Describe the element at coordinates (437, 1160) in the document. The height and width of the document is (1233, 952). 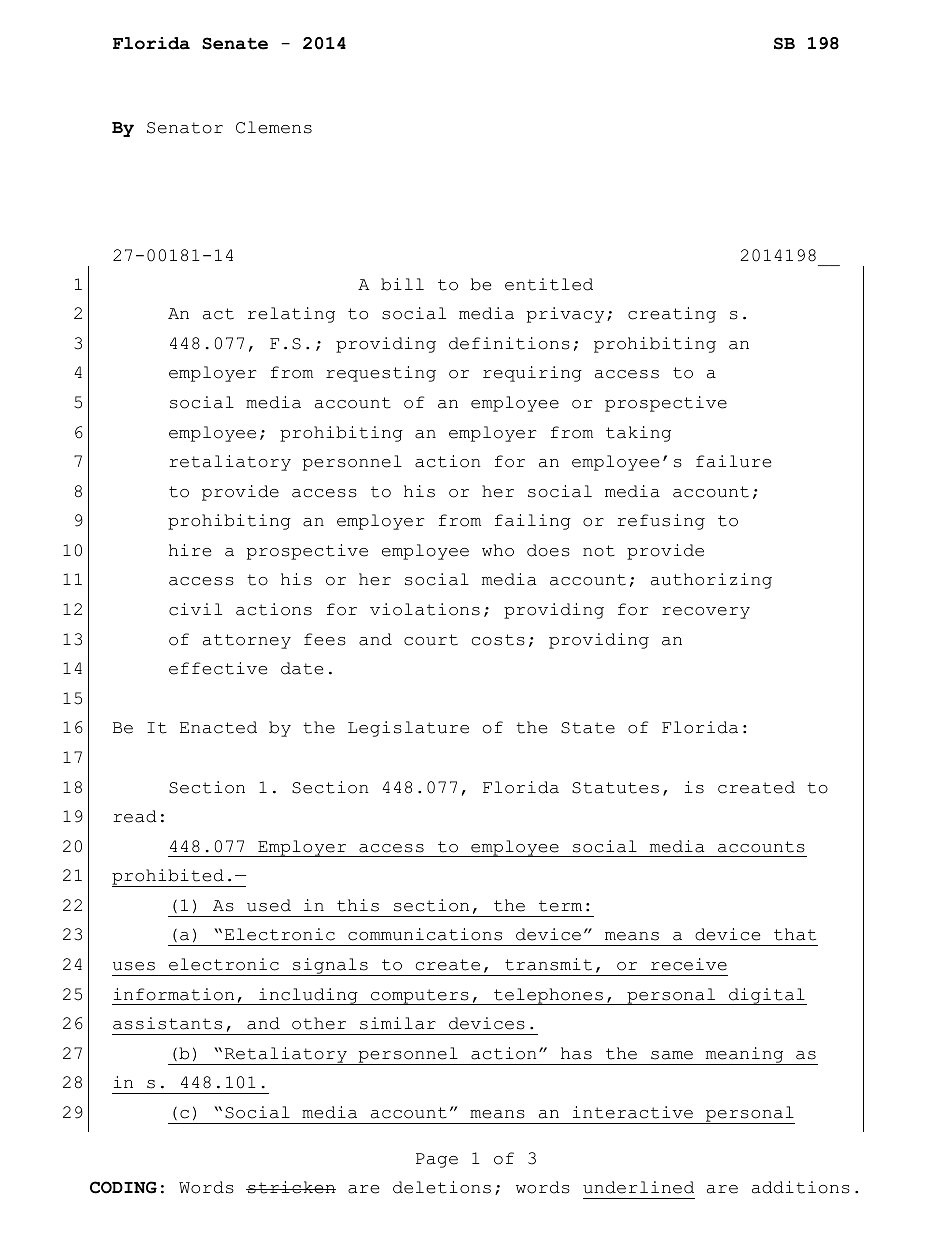
I see `Page` at that location.
